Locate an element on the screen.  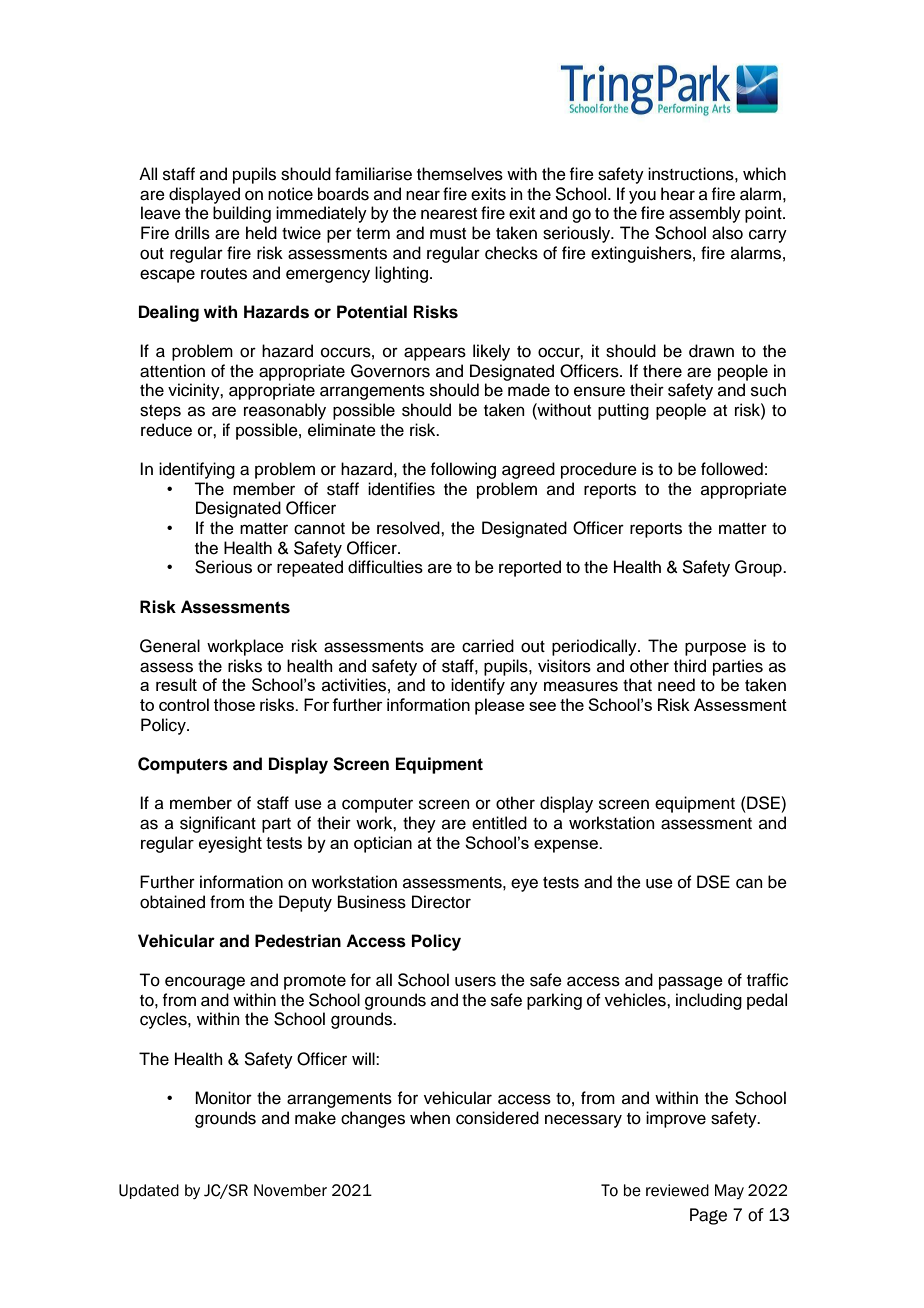
November is located at coordinates (290, 1190).
